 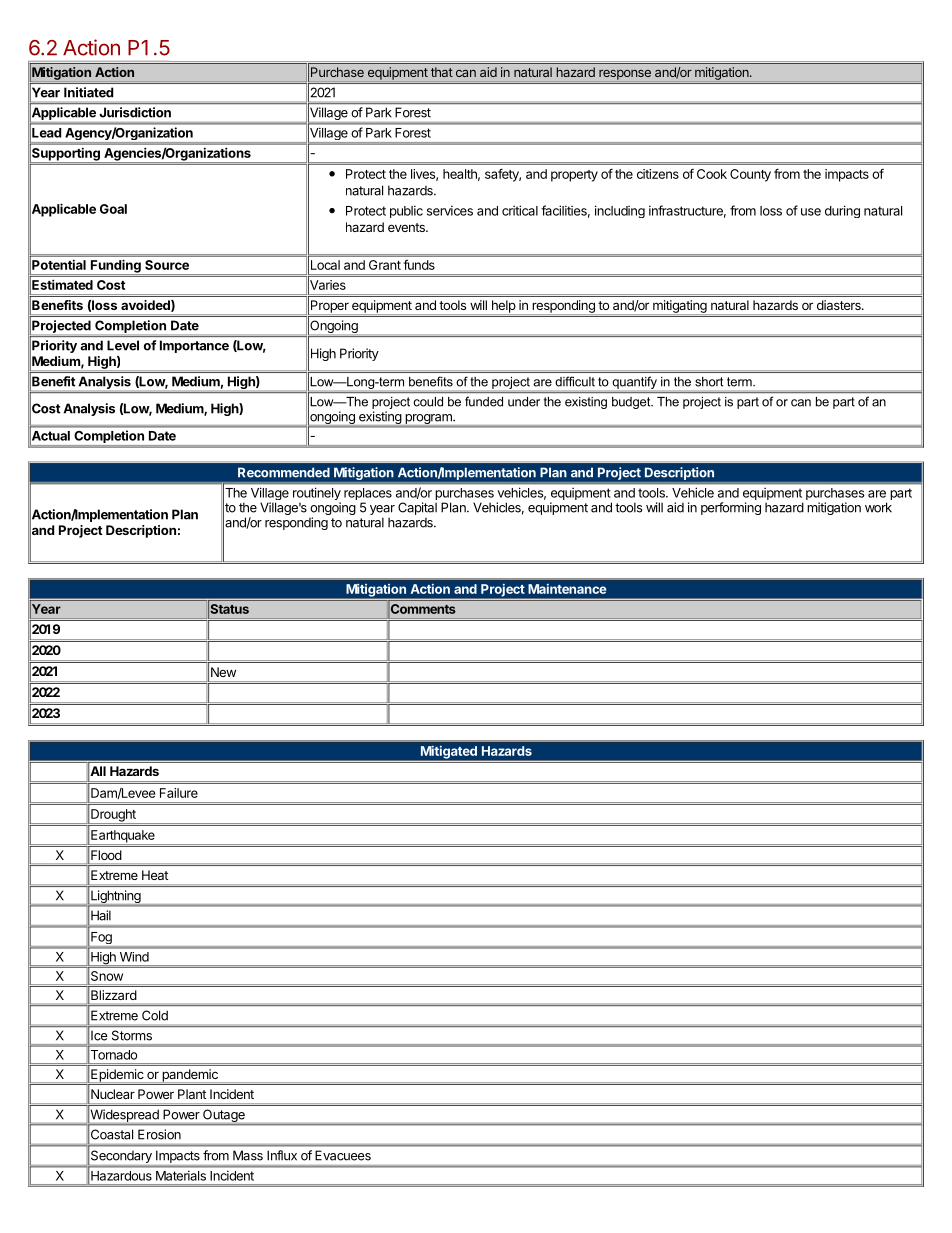 I want to click on funded, so click(x=484, y=402).
